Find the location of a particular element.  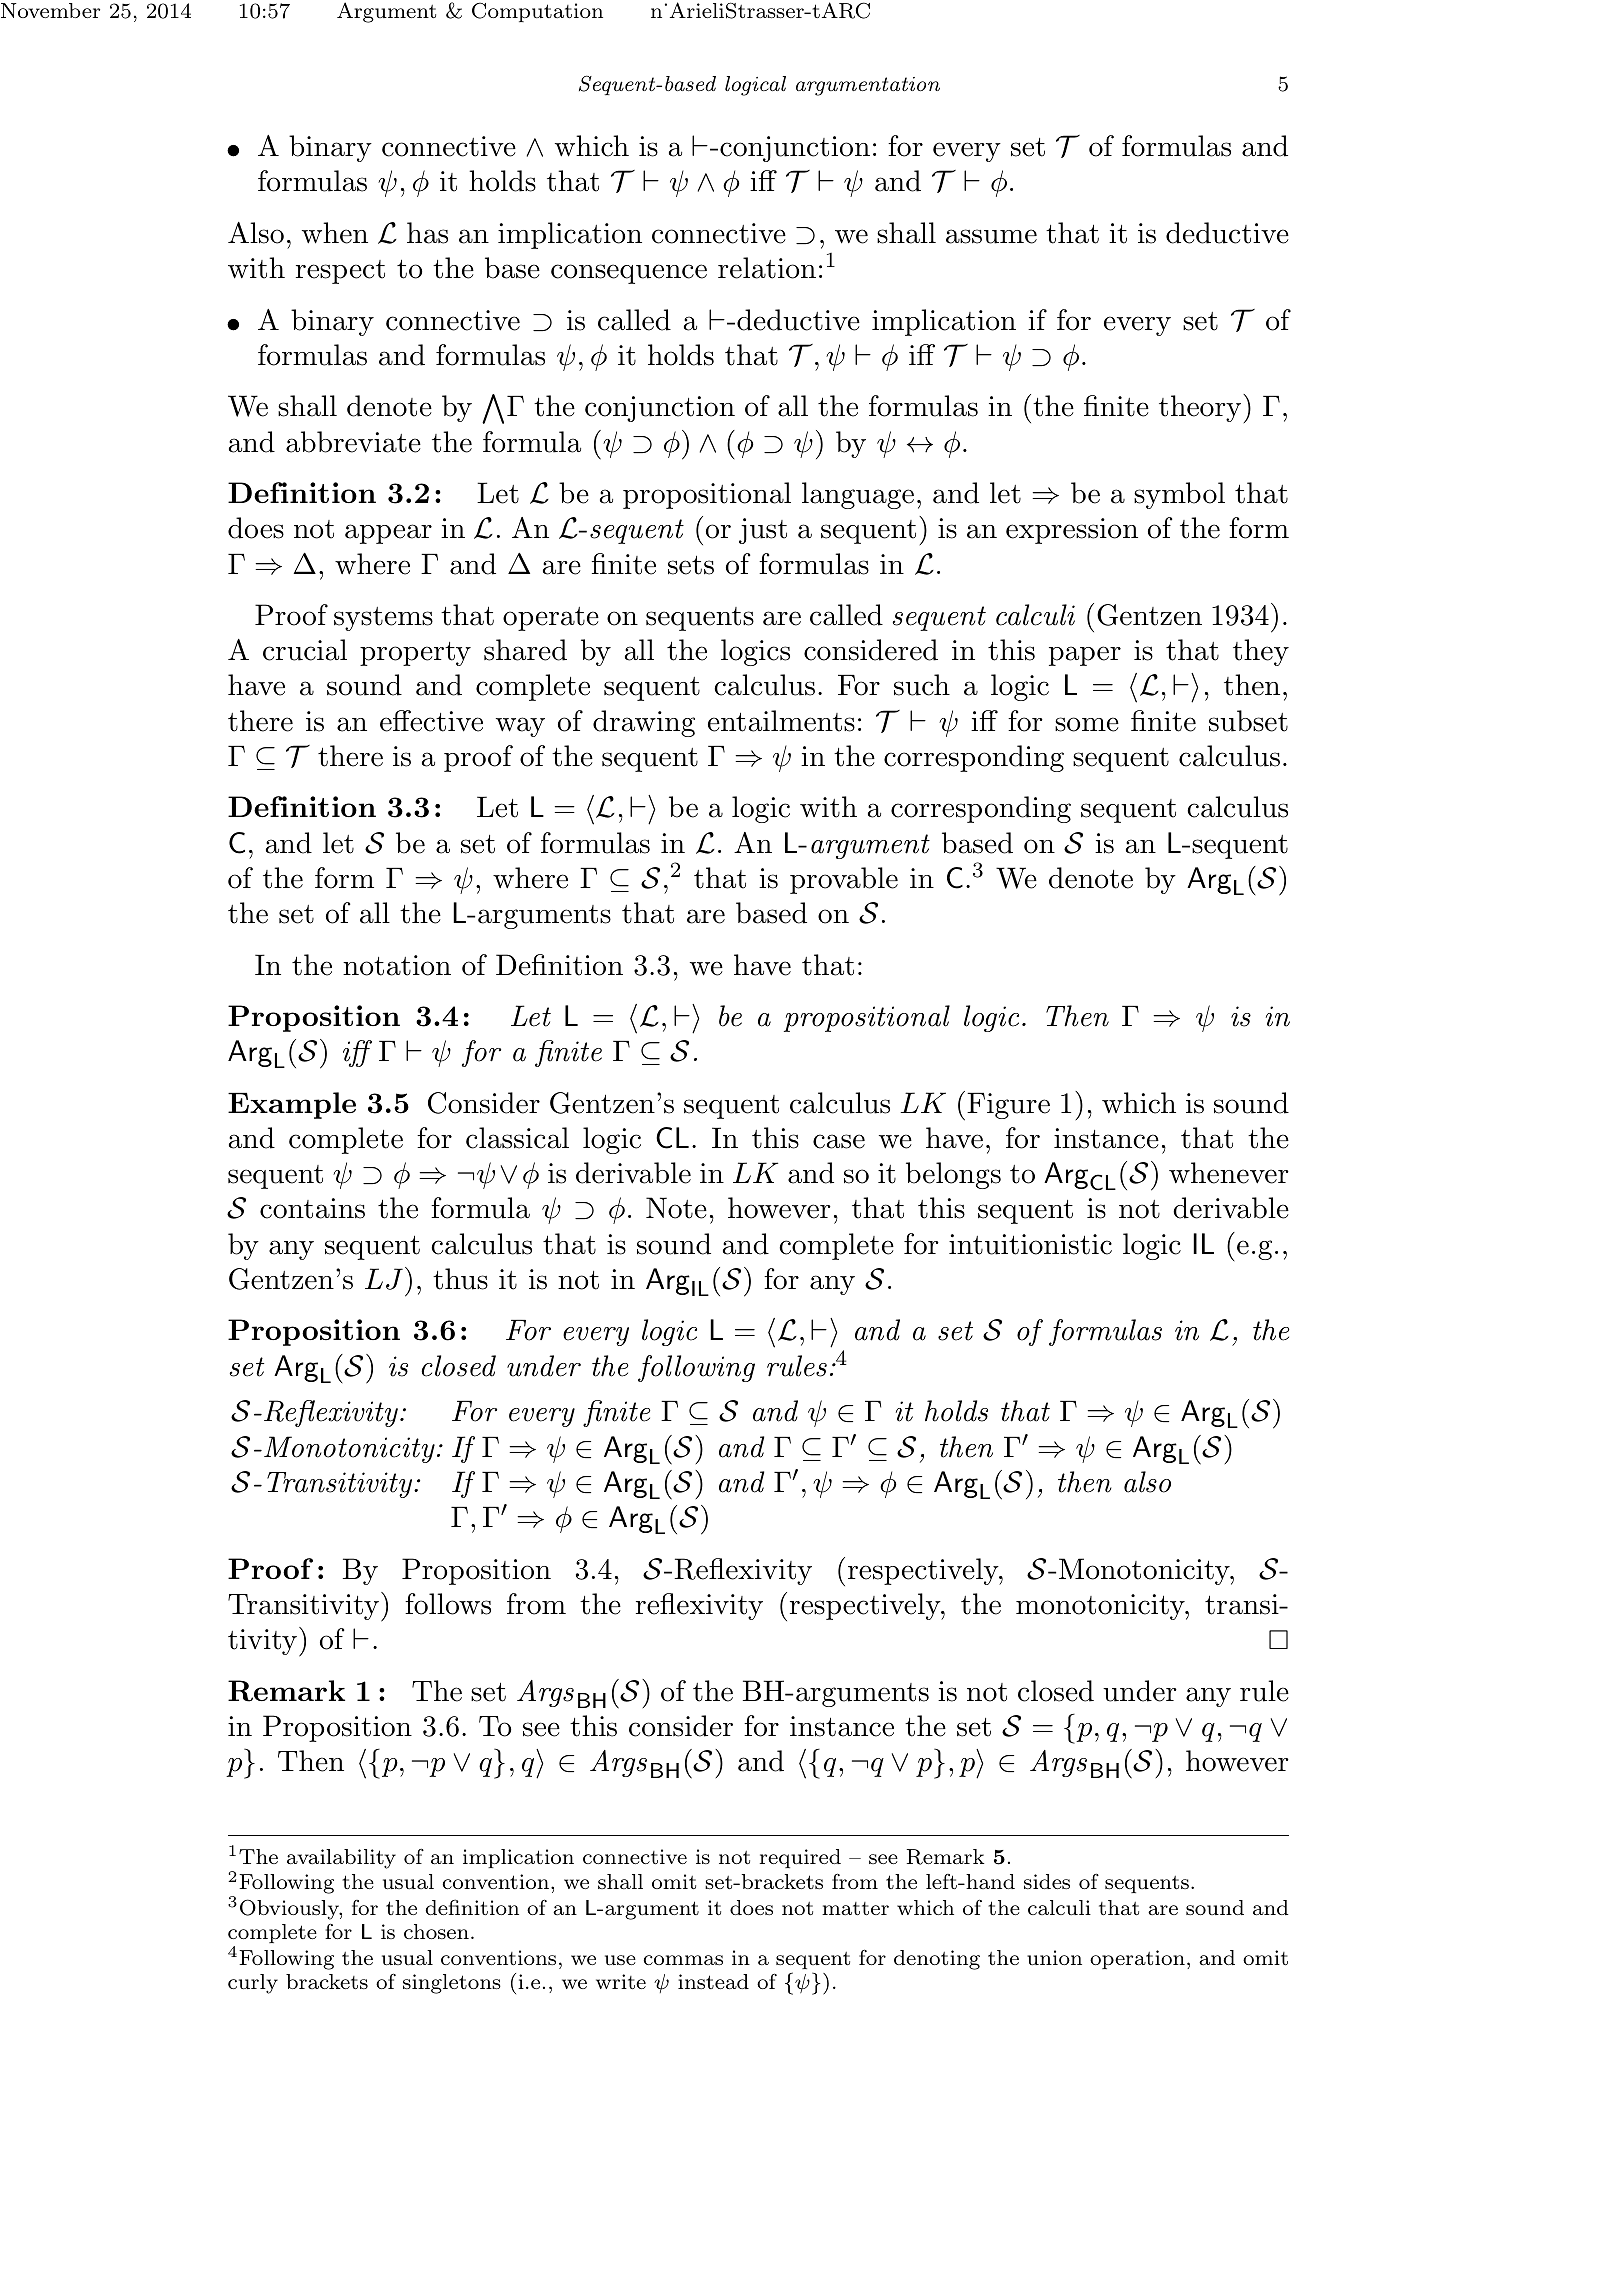

Figure is located at coordinates (1008, 1106).
